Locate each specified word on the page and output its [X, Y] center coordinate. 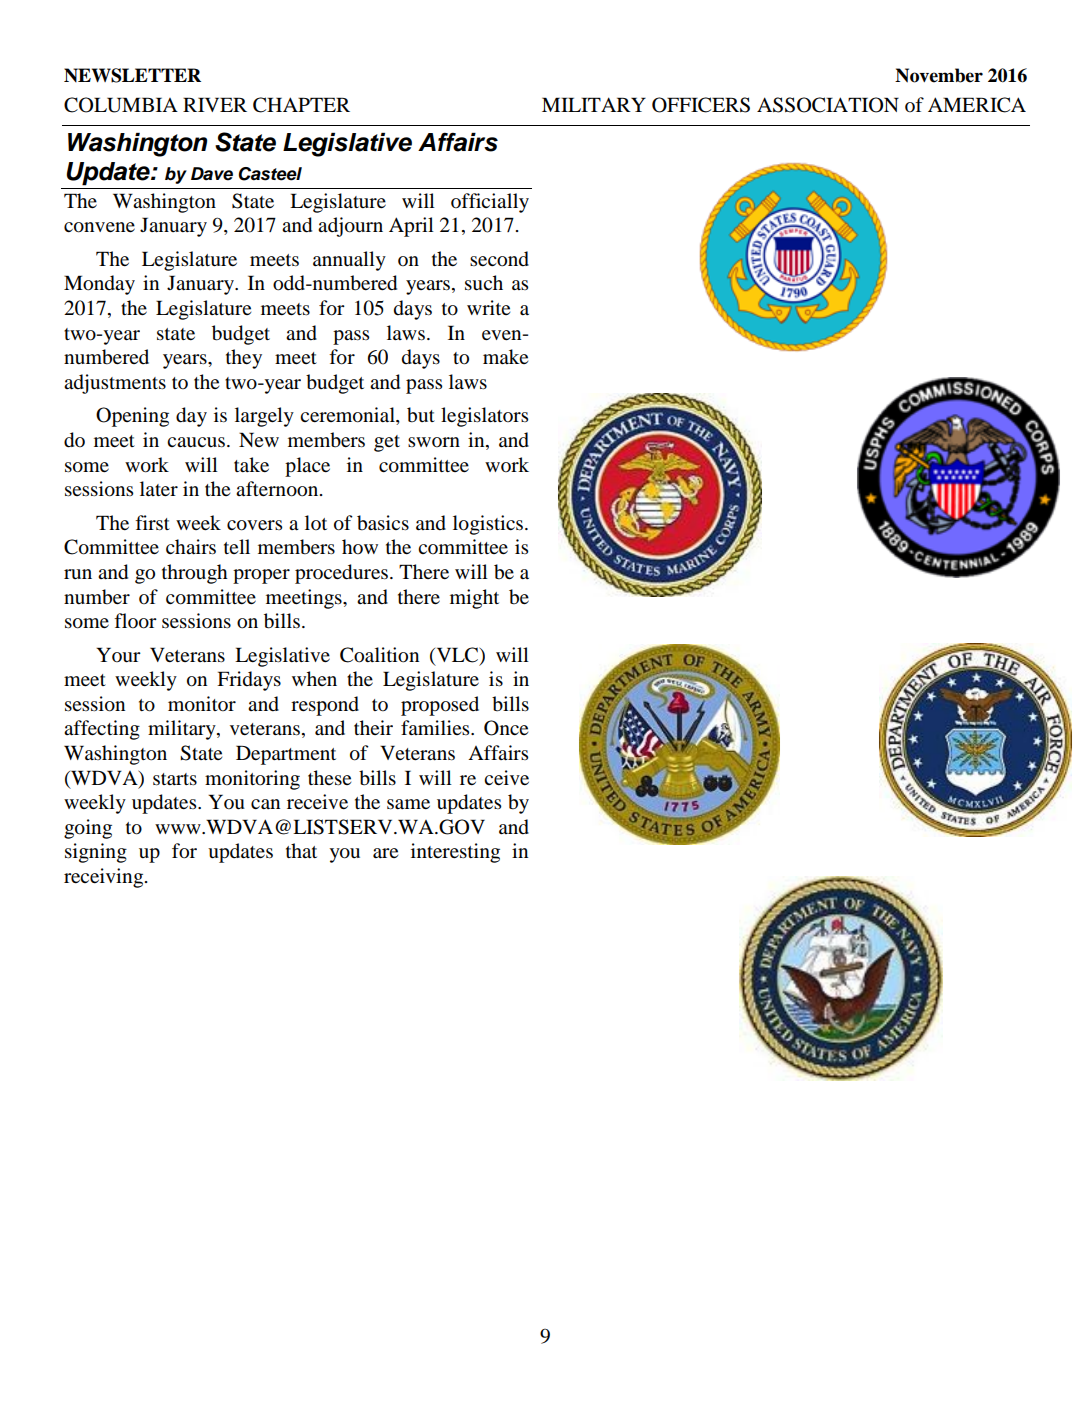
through [195, 574]
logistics [489, 525]
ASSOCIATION [828, 105]
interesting [455, 853]
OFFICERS [701, 105]
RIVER [215, 104]
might [474, 599]
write [488, 307]
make [505, 356]
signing [96, 853]
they [244, 359]
